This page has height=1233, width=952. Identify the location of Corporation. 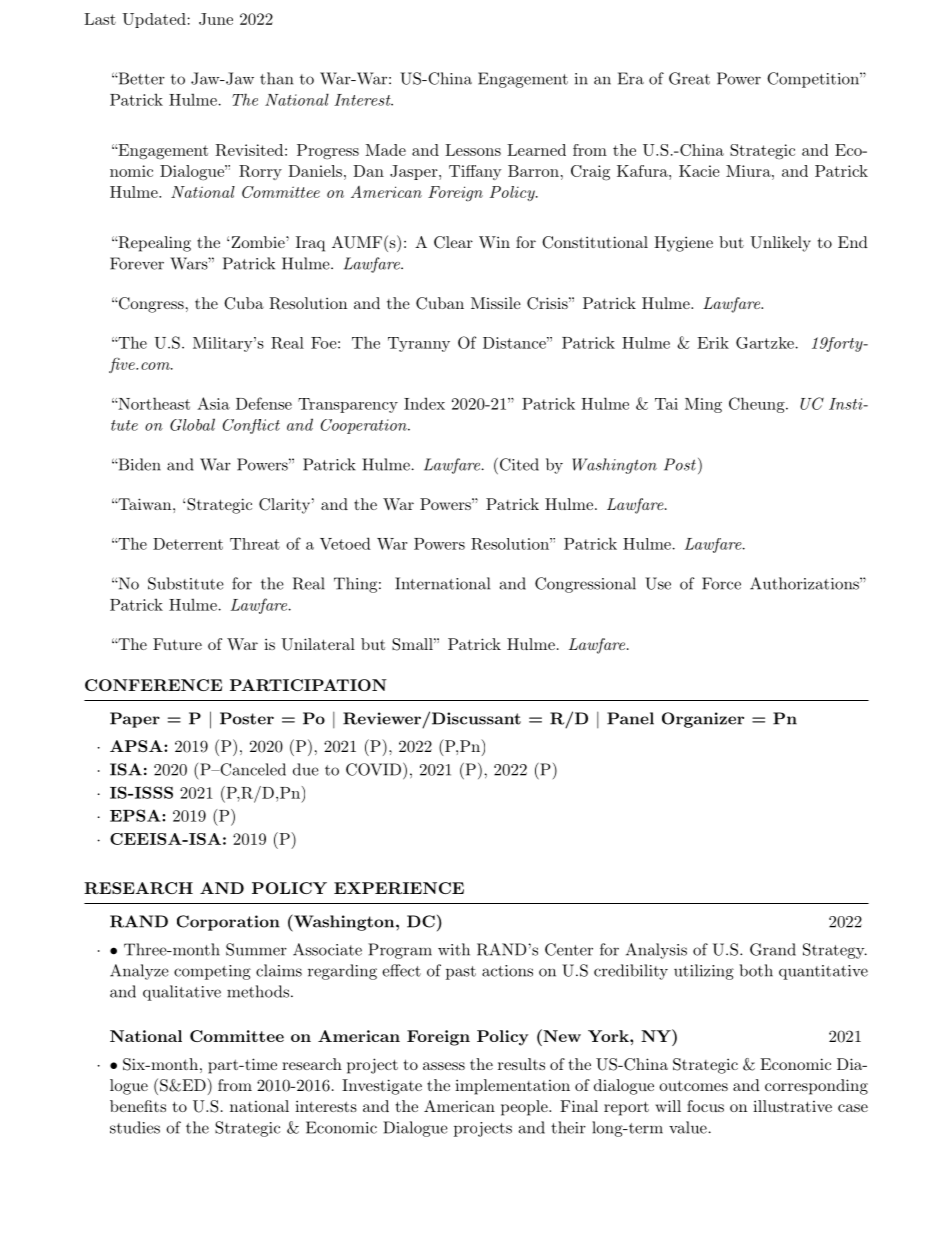
(228, 923).
